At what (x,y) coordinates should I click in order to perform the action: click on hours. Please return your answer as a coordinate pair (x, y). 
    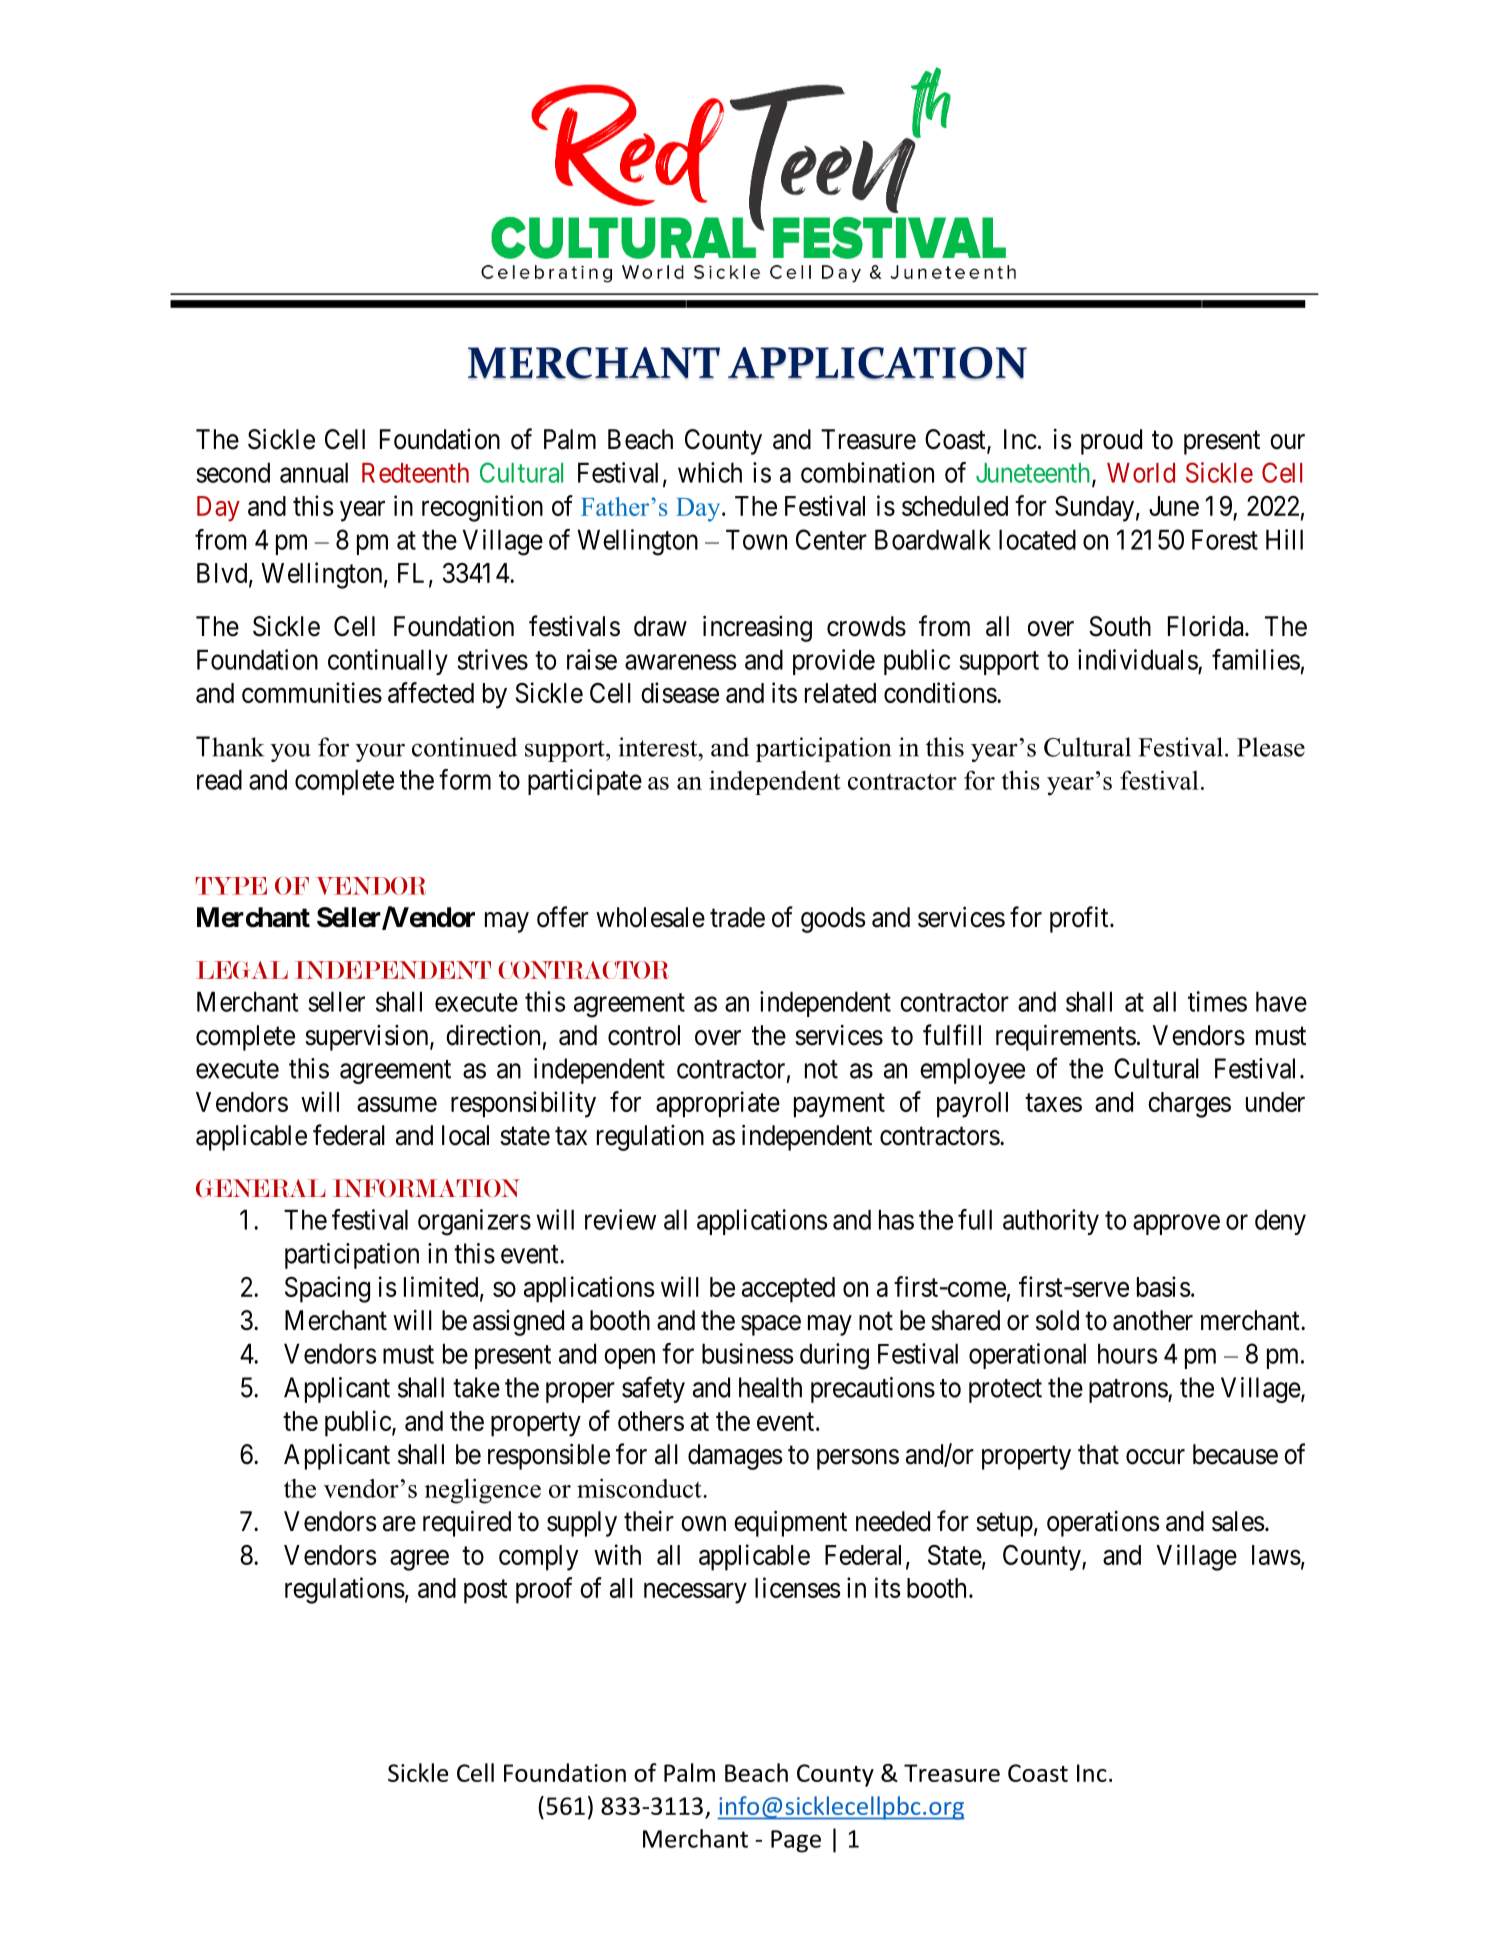
    Looking at the image, I should click on (1128, 1353).
